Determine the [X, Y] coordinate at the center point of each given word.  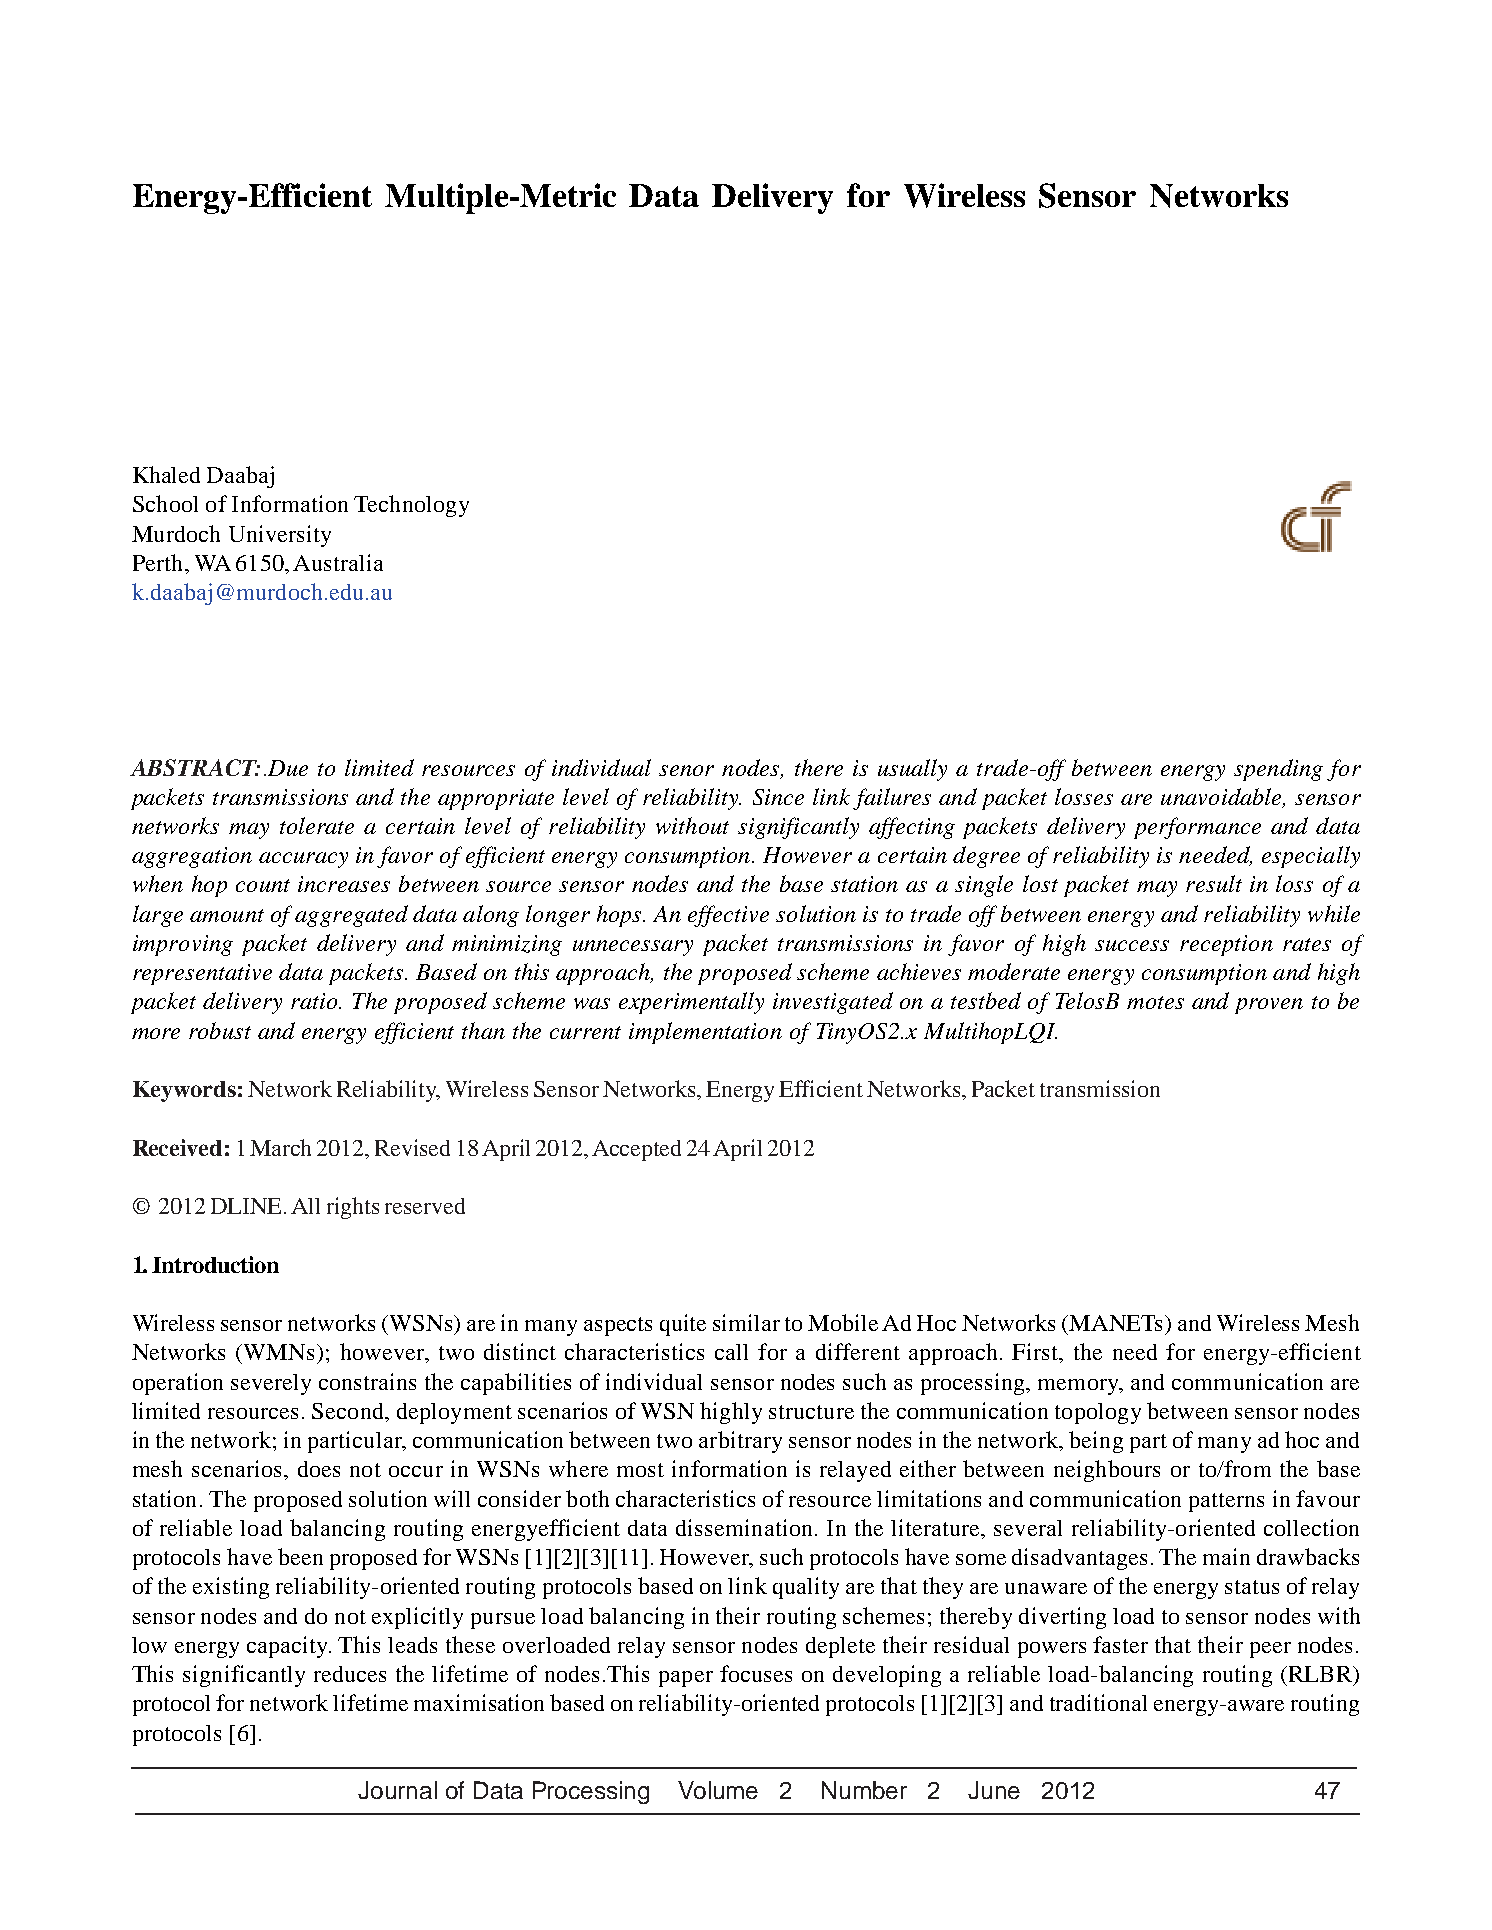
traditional [1098, 1702]
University [280, 536]
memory [1079, 1387]
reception [1226, 945]
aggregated [351, 916]
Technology [411, 506]
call [731, 1352]
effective [728, 916]
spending [1278, 770]
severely [271, 1384]
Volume [718, 1790]
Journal [397, 1790]
